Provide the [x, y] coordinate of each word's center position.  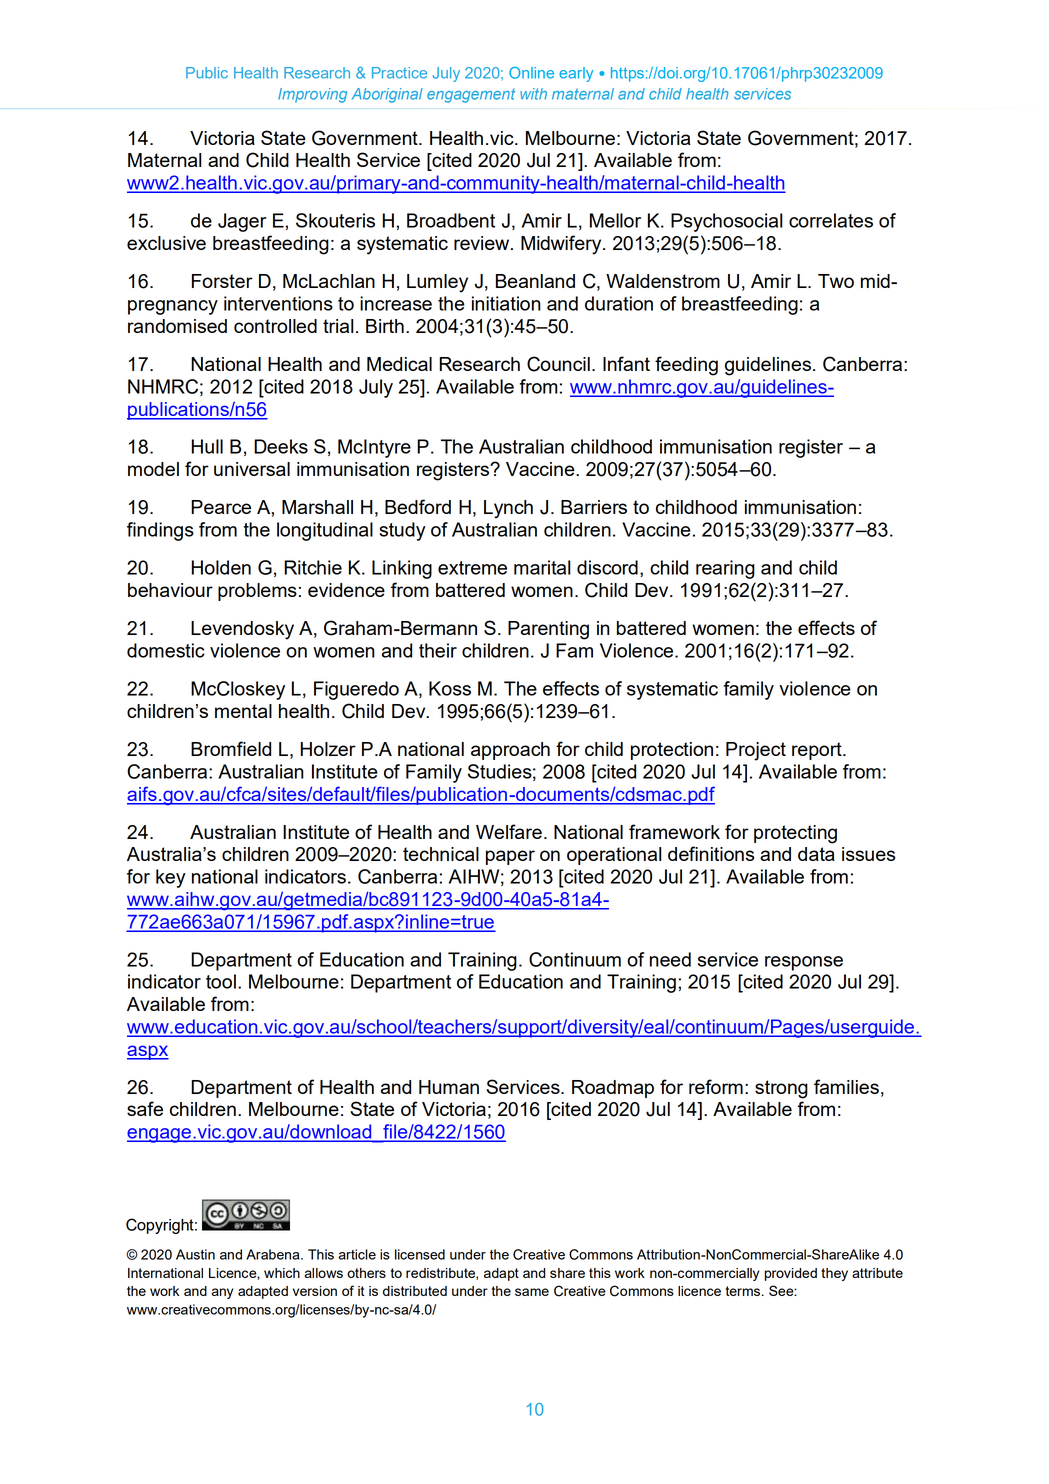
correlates [831, 220]
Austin [195, 1254]
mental [243, 711]
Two [836, 281]
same [532, 1292]
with [533, 94]
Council [558, 364]
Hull [207, 446]
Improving [312, 95]
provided [791, 1274]
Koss [450, 688]
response [804, 963]
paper [510, 857]
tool [221, 981]
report [818, 751]
